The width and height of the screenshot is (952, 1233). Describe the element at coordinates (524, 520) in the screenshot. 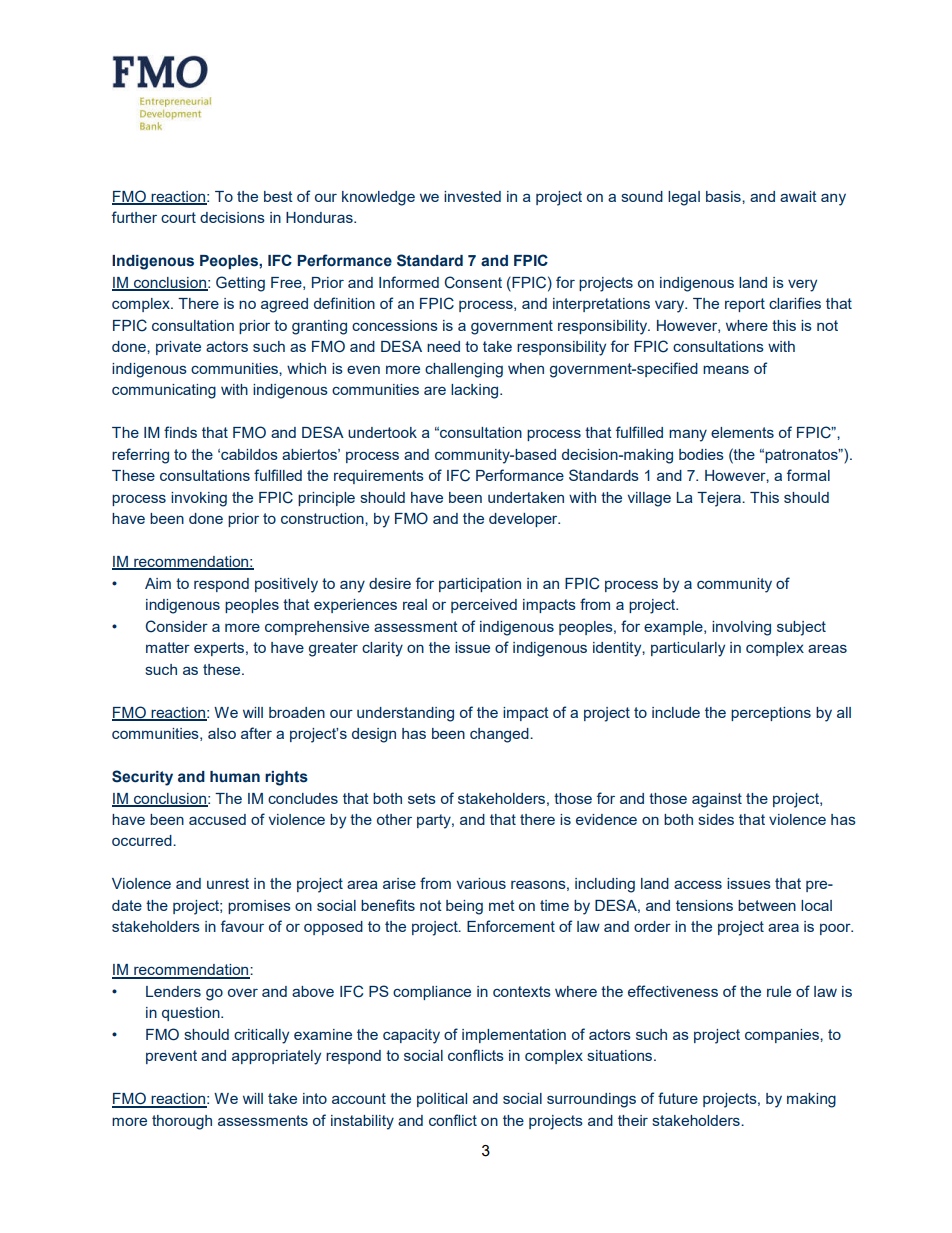

I see `developer` at that location.
